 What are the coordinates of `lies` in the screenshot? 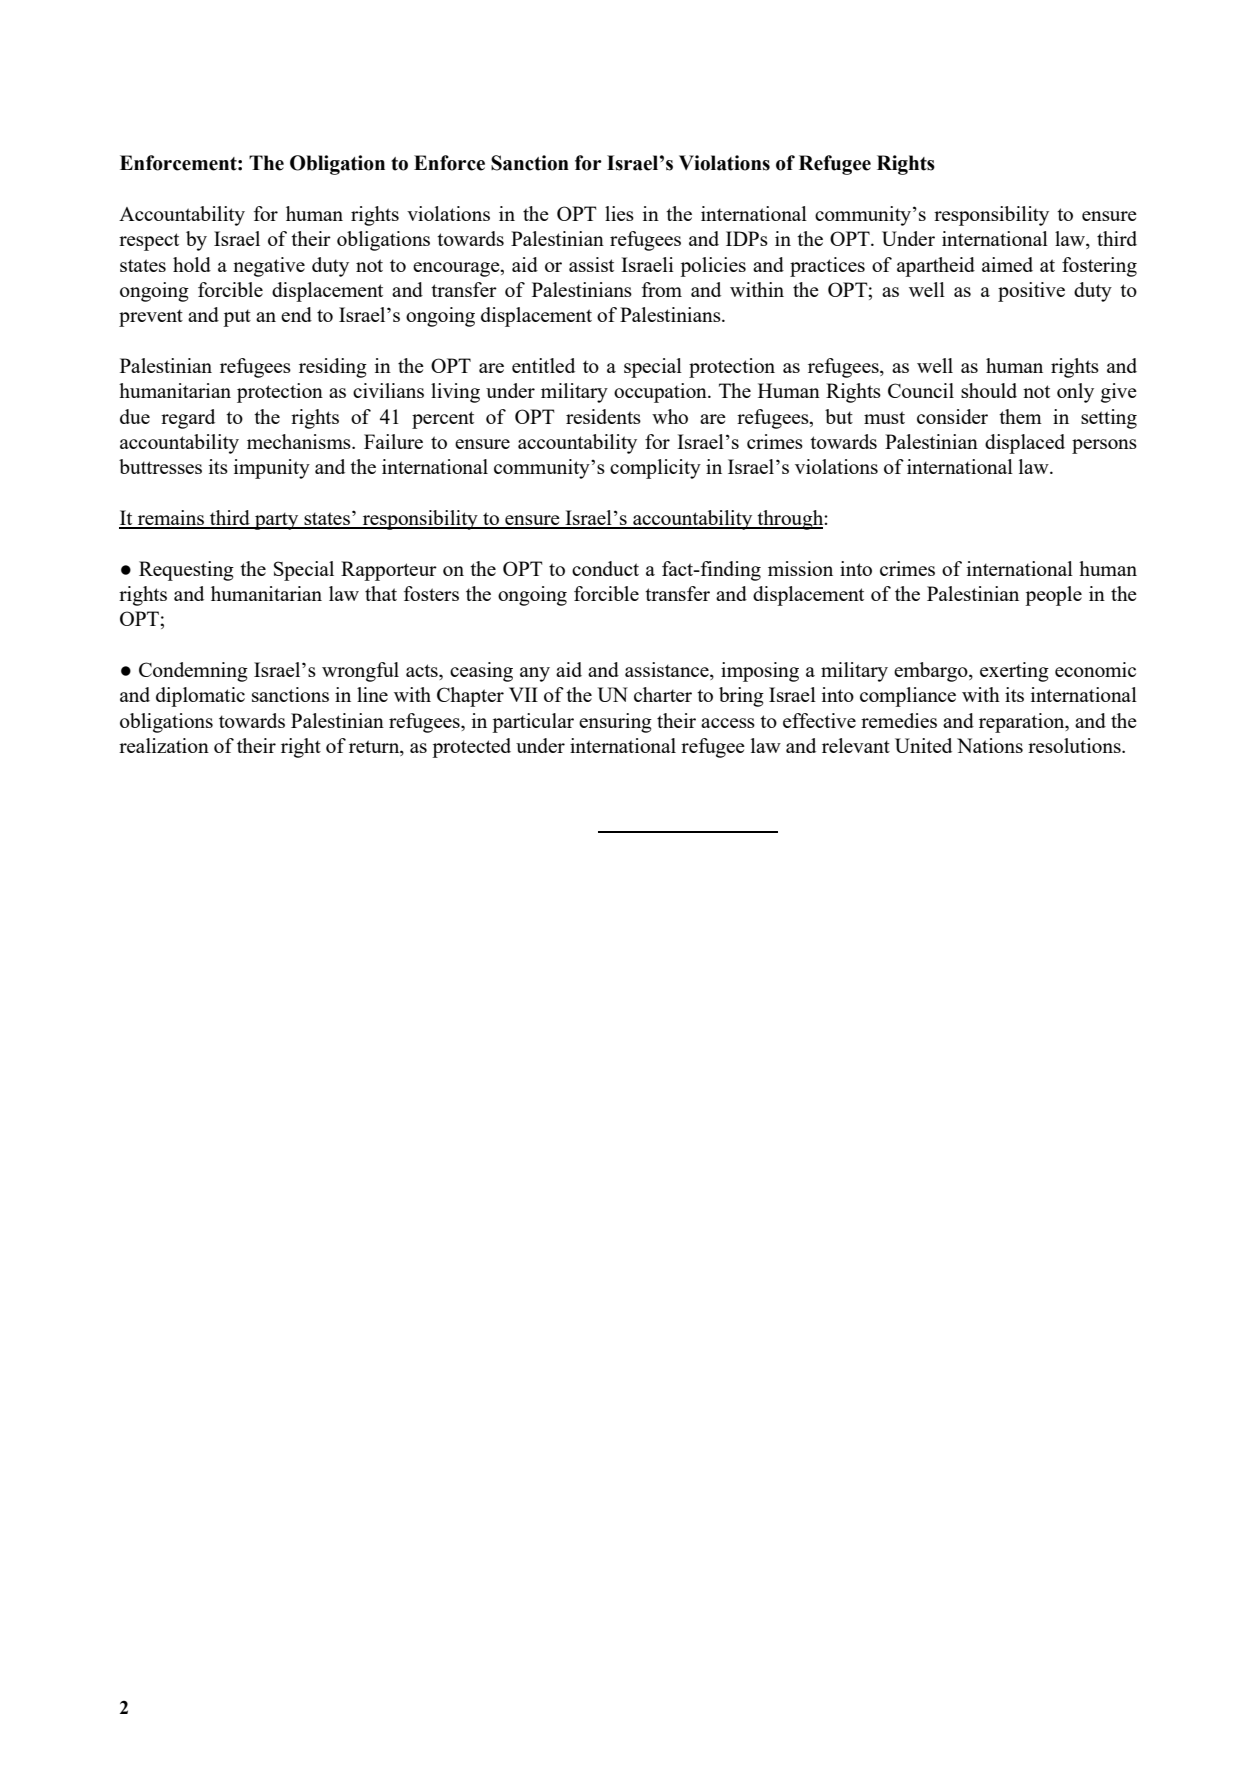 It's located at (619, 213).
